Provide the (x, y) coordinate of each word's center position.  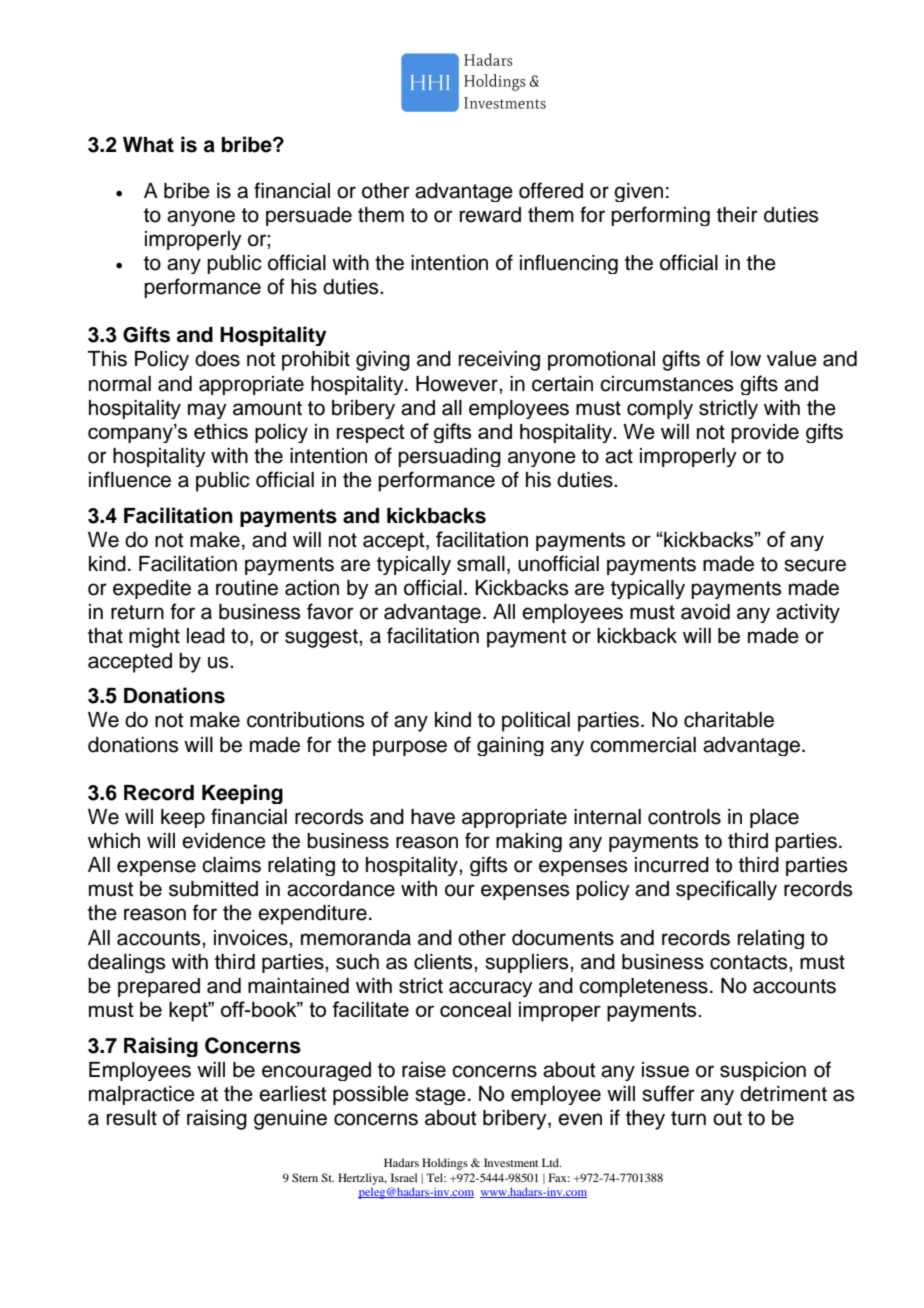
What (148, 145)
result (132, 1118)
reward (490, 215)
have (433, 817)
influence (130, 479)
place (774, 818)
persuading (449, 457)
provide (765, 433)
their (737, 215)
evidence (224, 841)
